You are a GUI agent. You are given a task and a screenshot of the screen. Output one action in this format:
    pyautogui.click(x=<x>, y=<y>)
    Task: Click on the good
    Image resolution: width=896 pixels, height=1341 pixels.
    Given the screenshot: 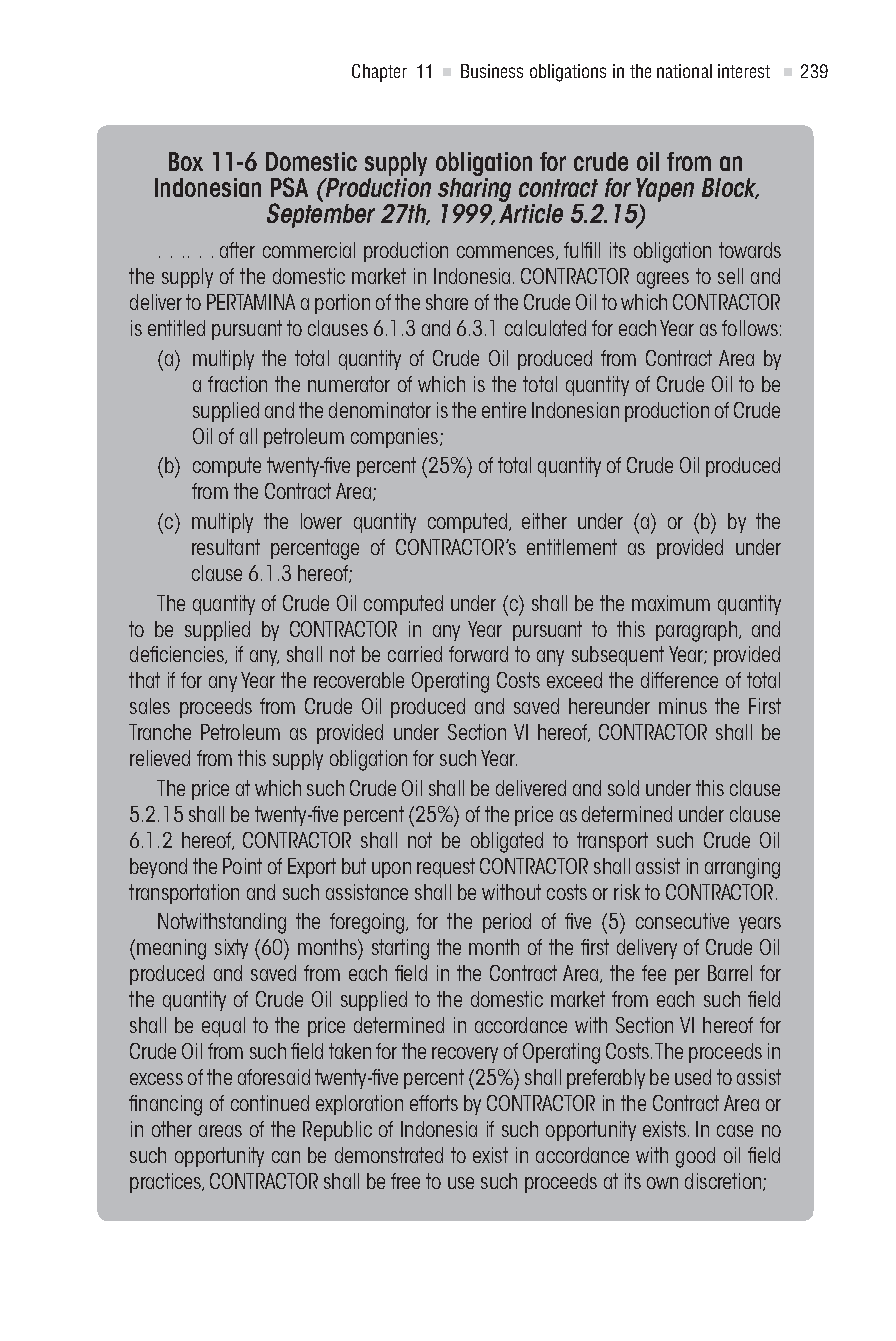 What is the action you would take?
    pyautogui.click(x=695, y=1157)
